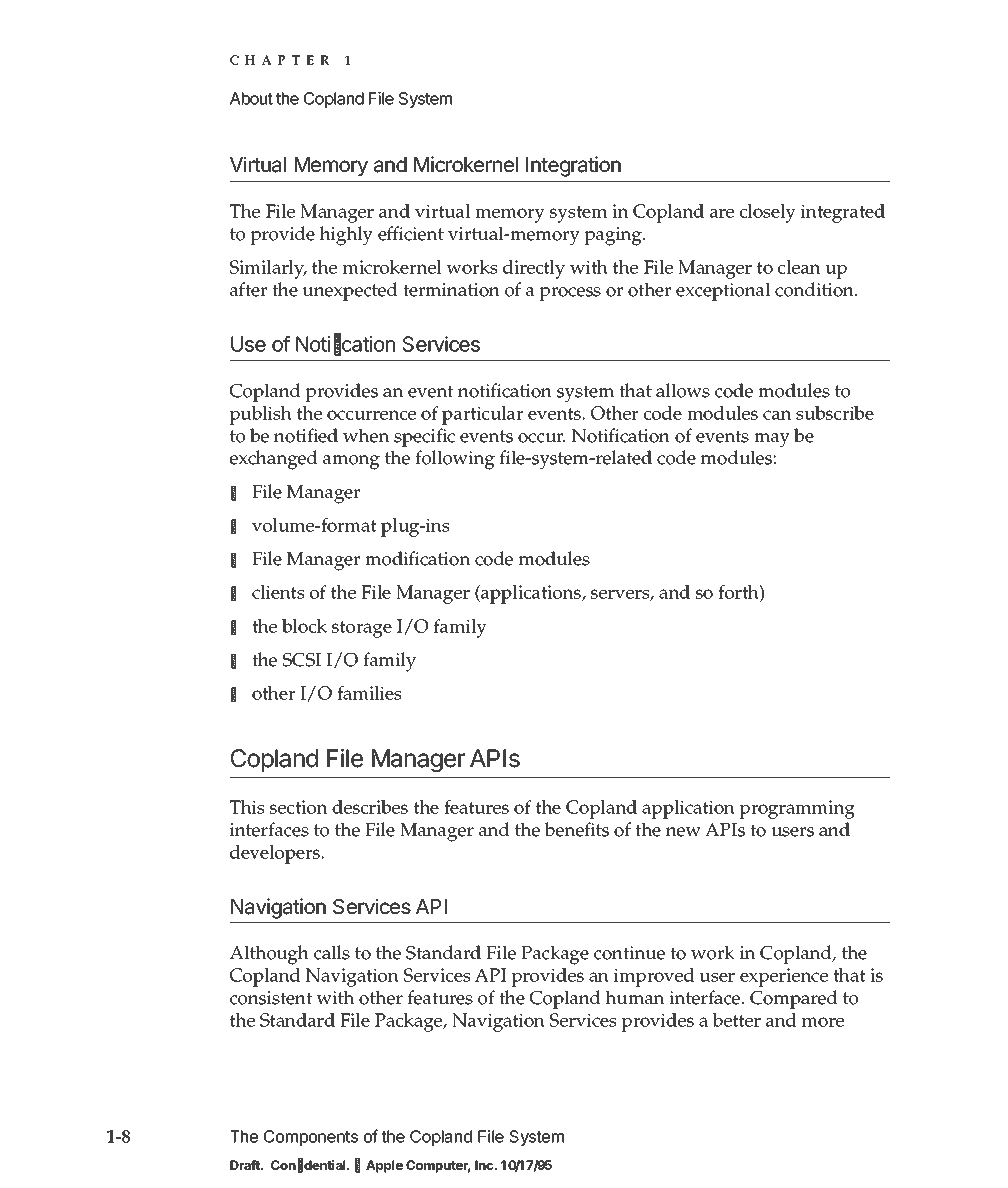 This image has width=1008, height=1188. Describe the element at coordinates (278, 592) in the image. I see `clients` at that location.
